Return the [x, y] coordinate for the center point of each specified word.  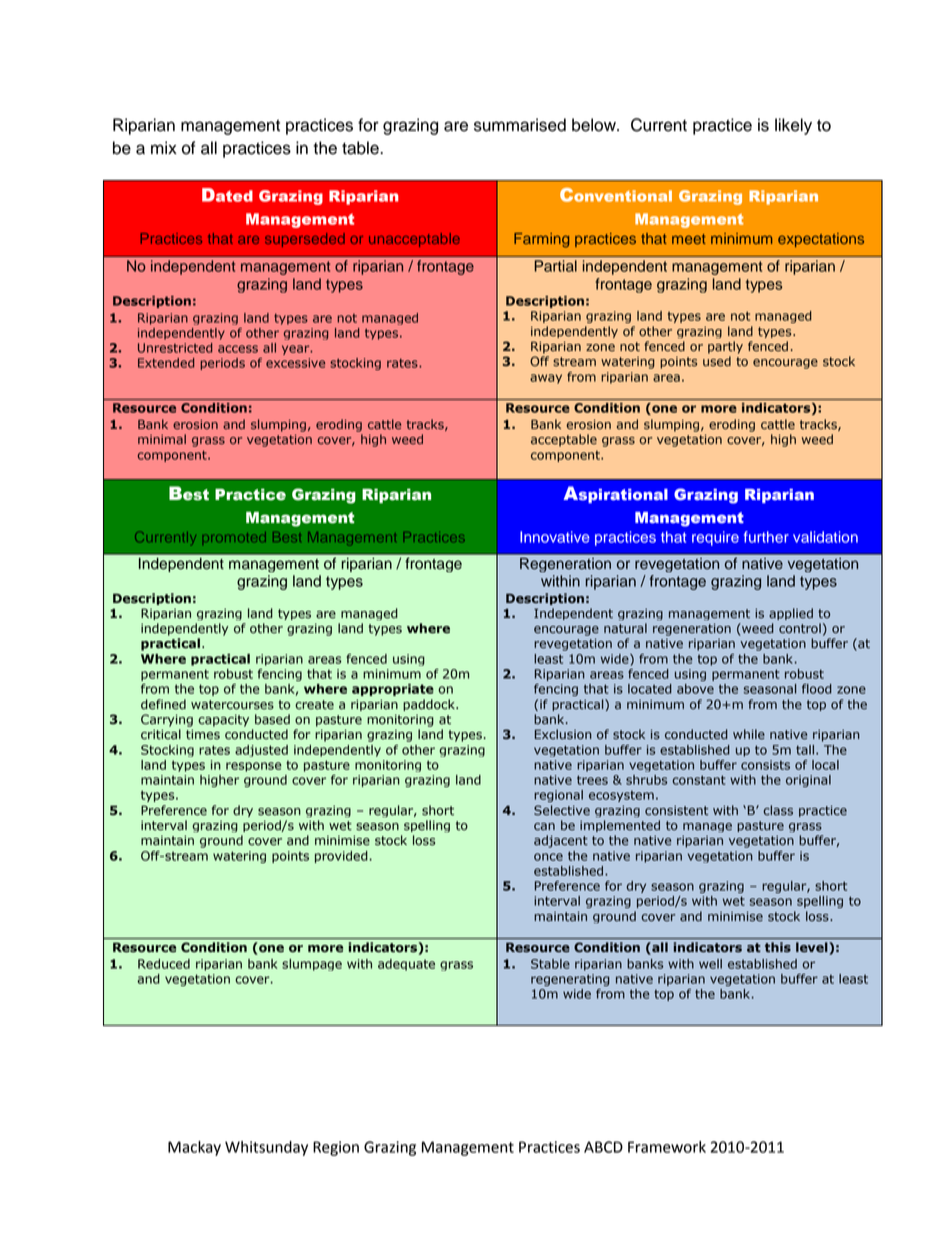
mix [164, 147]
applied [791, 614]
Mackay [194, 1148]
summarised [520, 125]
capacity [223, 720]
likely [793, 126]
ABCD [603, 1147]
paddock [430, 705]
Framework [667, 1147]
